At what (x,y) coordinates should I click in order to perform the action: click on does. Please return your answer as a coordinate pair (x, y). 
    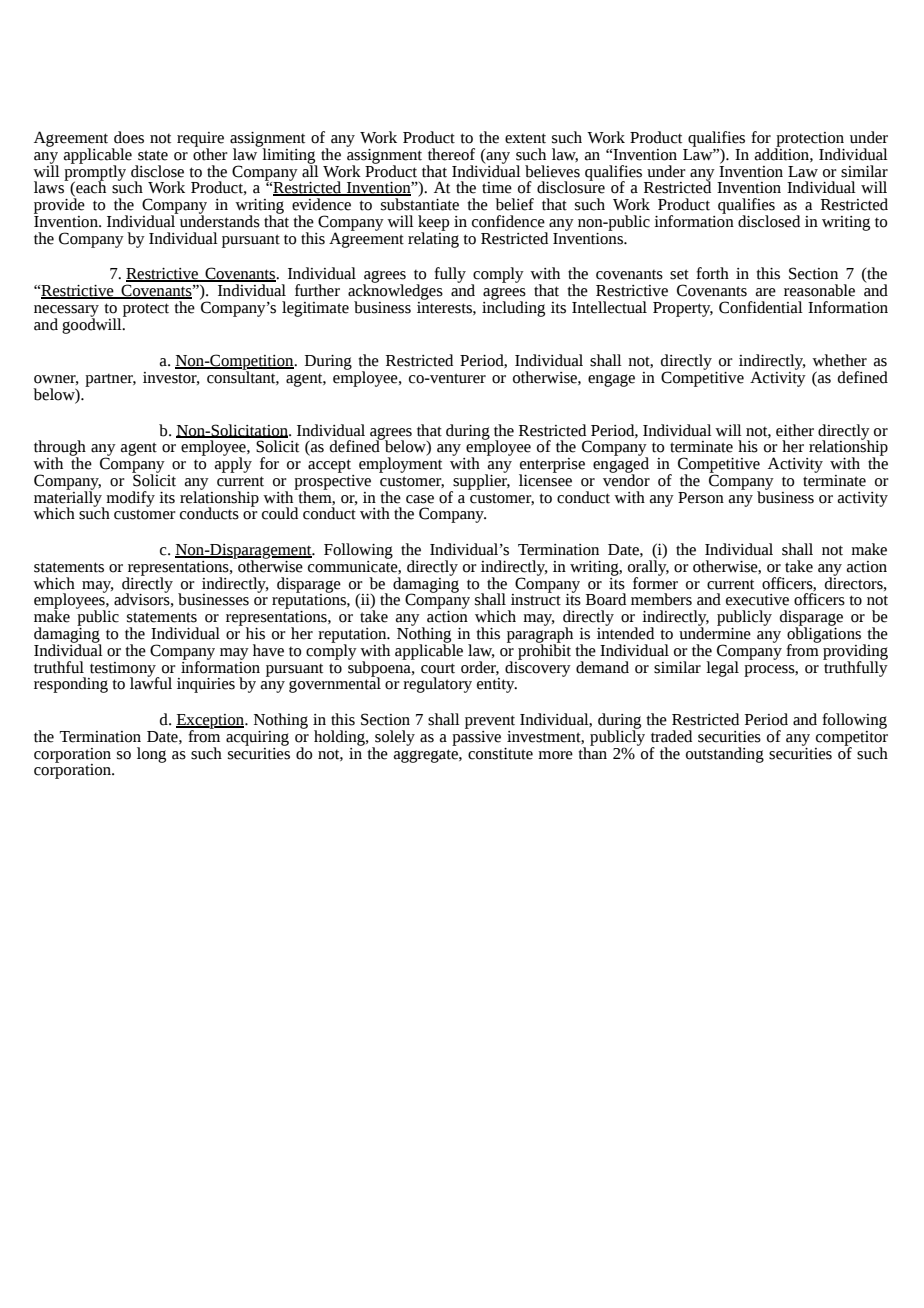
    Looking at the image, I should click on (129, 137).
